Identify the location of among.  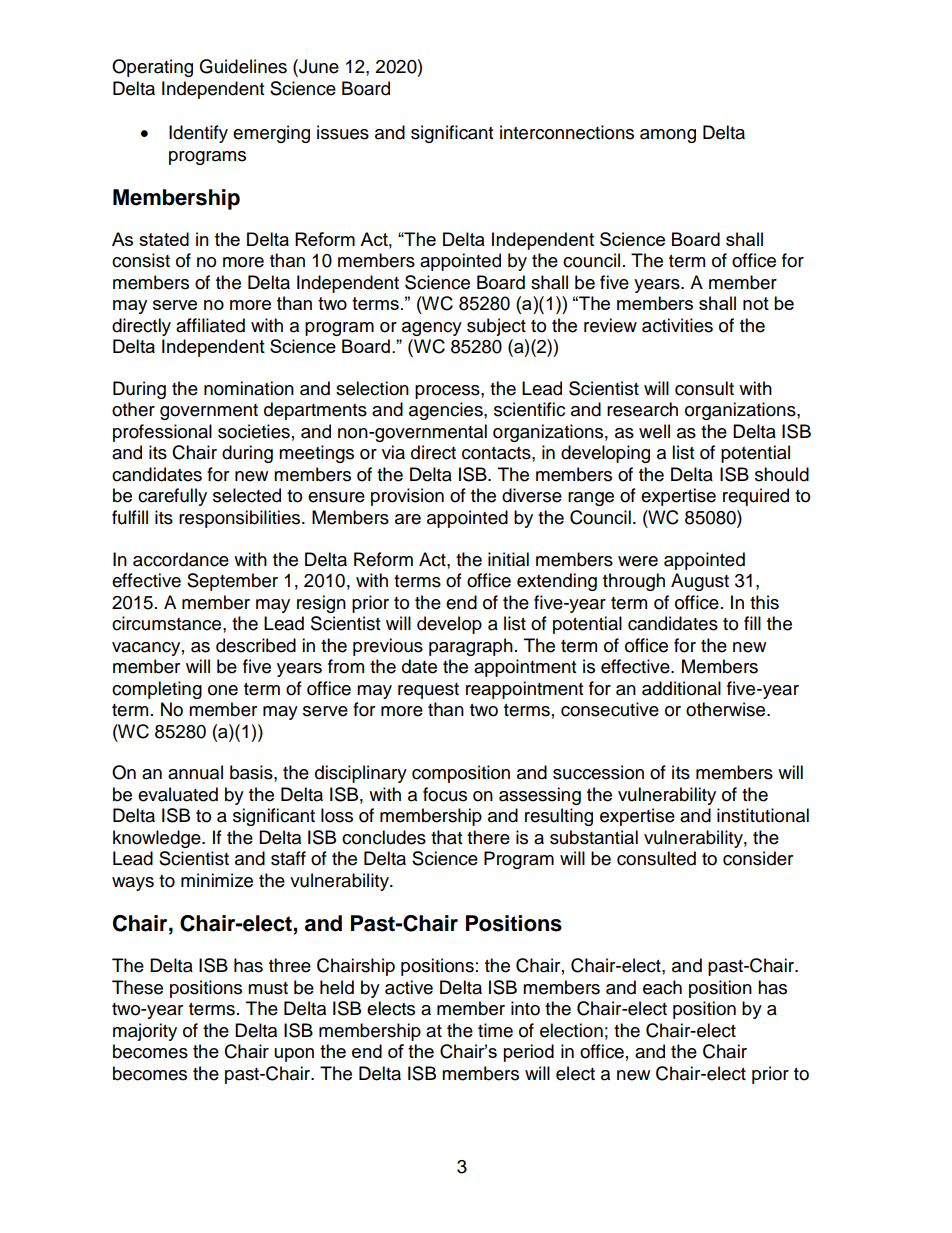
(668, 136).
